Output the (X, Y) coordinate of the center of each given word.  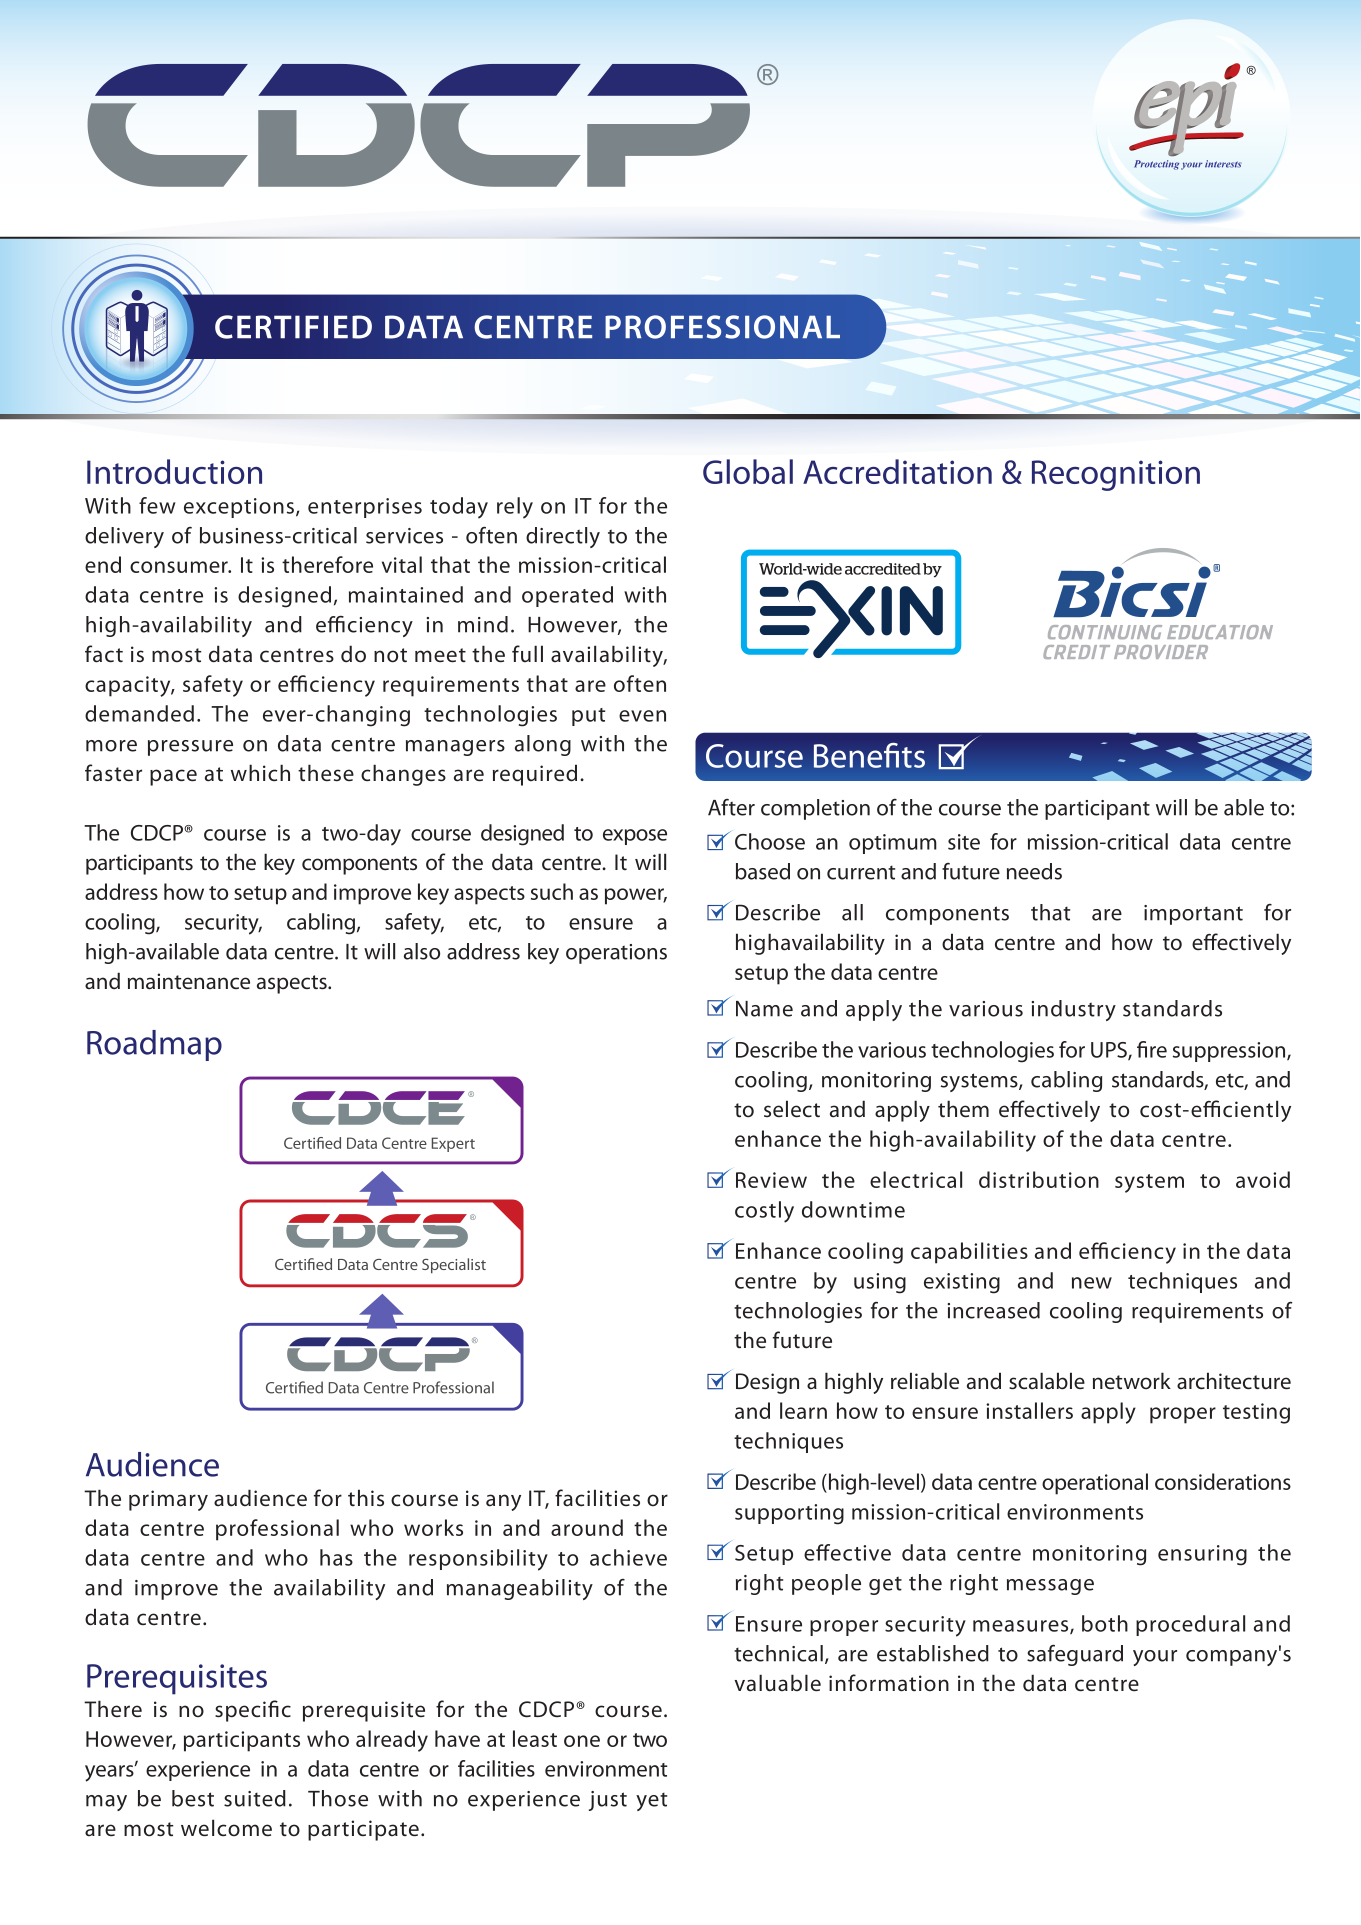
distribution (1039, 1179)
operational (1095, 1484)
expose (635, 837)
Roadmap (154, 1045)
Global (748, 471)
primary (168, 1500)
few (157, 505)
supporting (789, 1514)
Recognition (1116, 475)
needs (1034, 871)
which (260, 772)
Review (771, 1180)
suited (255, 1798)
